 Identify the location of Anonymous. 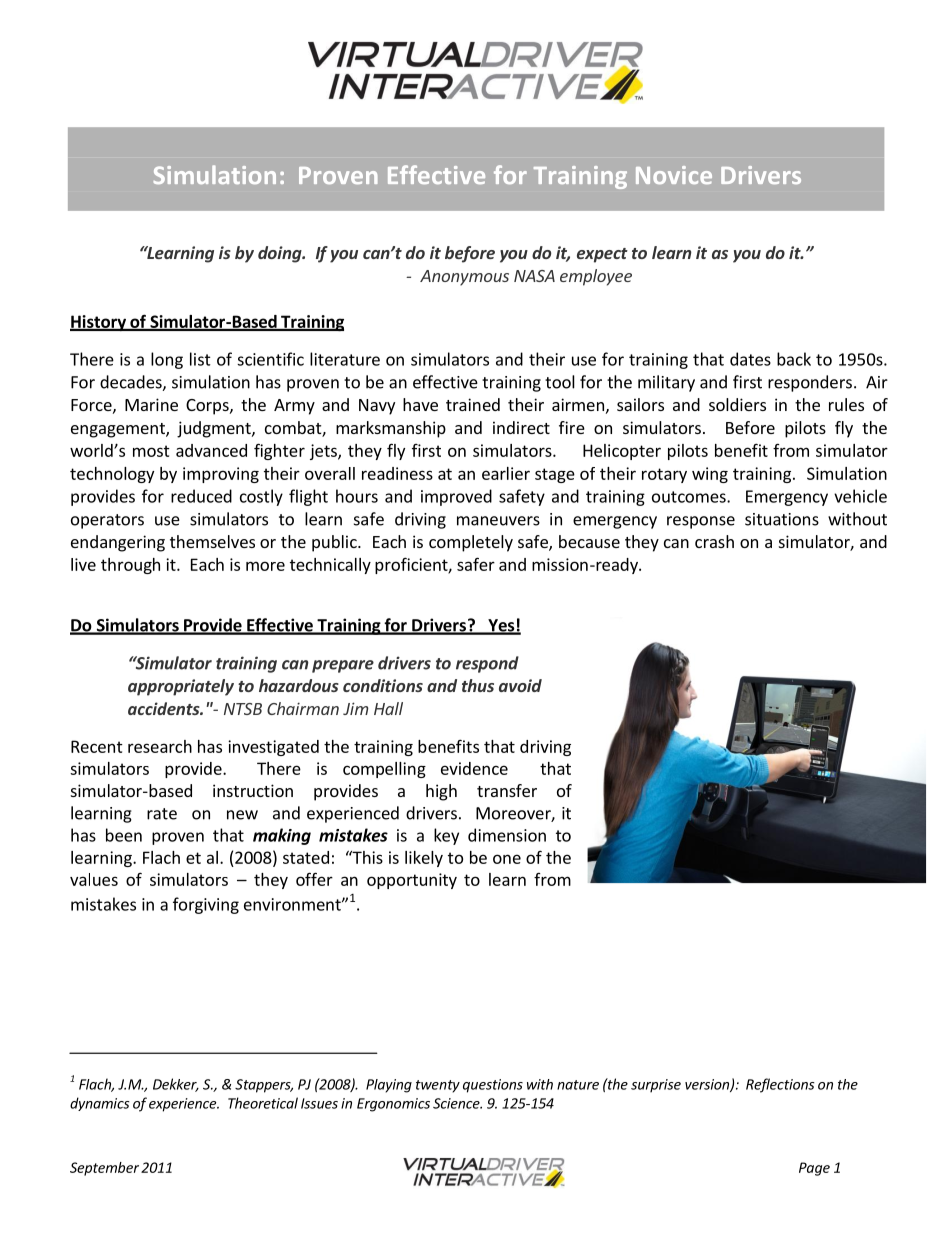
(464, 278).
